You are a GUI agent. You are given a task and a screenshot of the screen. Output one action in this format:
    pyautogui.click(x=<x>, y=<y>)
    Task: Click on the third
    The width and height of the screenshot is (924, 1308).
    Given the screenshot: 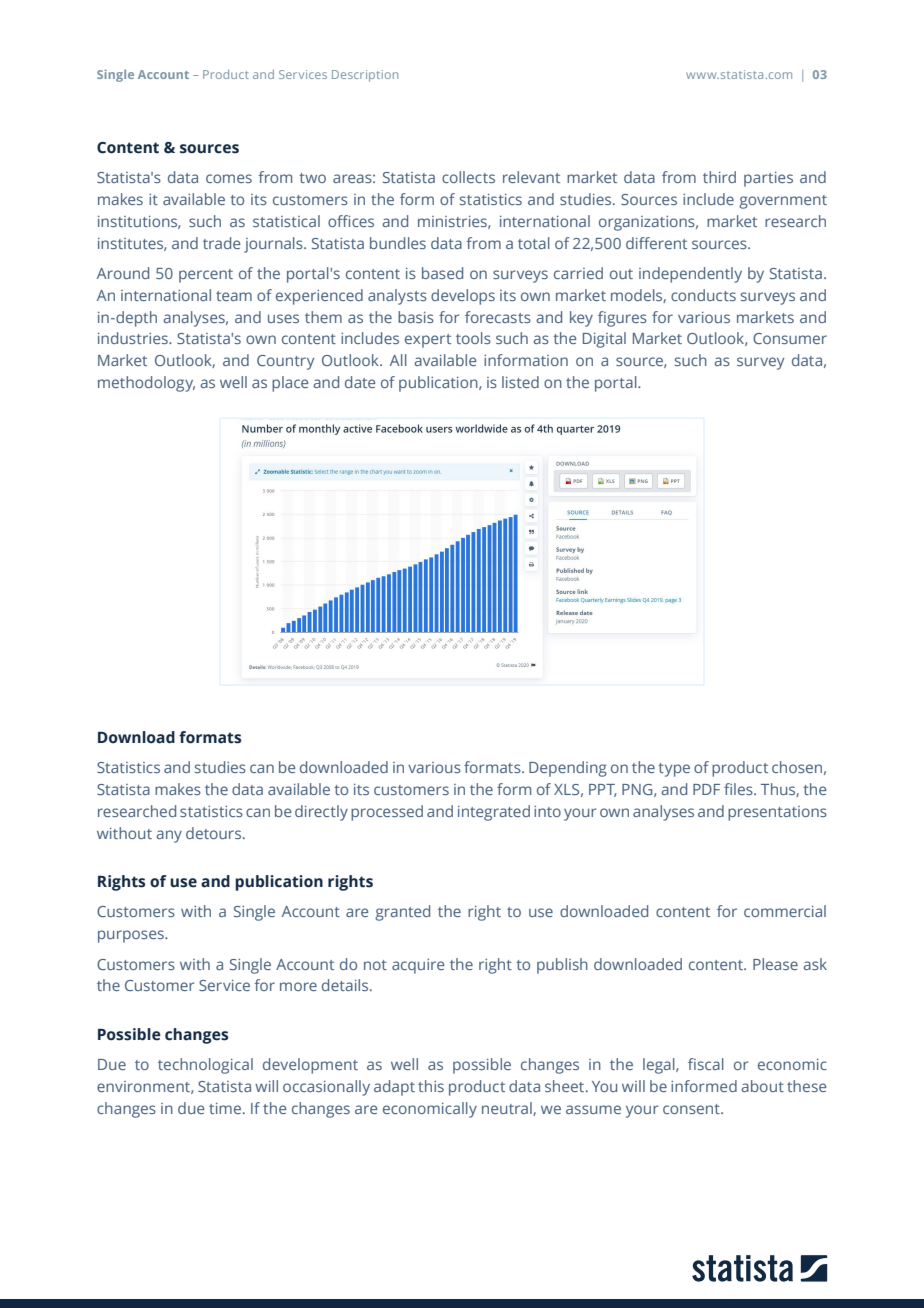 What is the action you would take?
    pyautogui.click(x=719, y=177)
